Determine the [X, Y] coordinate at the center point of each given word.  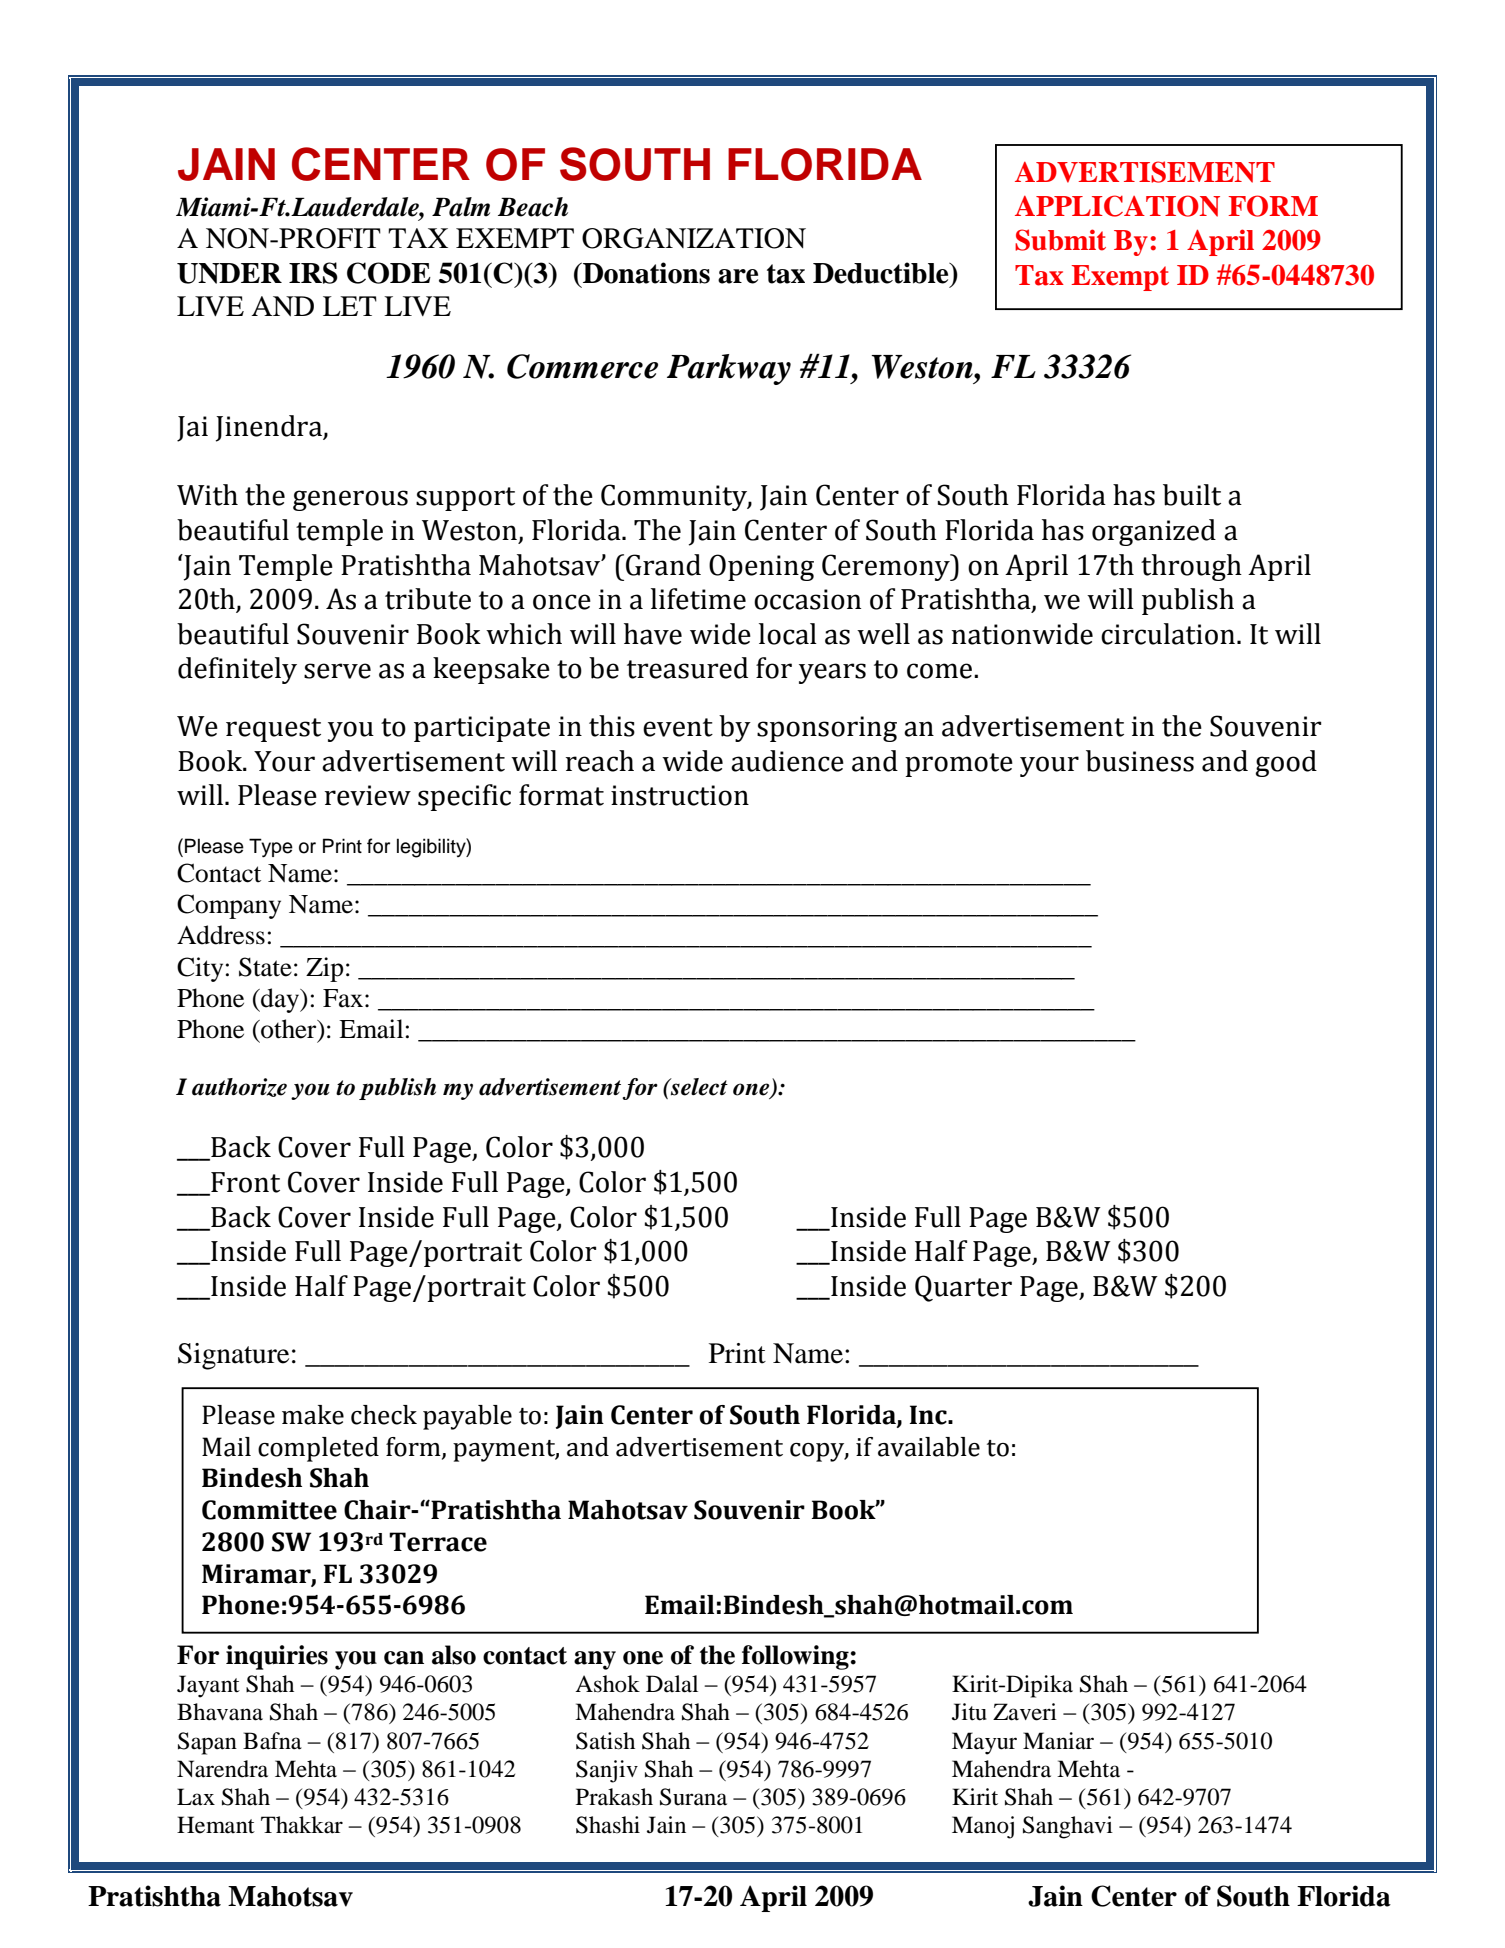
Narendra [222, 1769]
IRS [313, 273]
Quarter [963, 1288]
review [368, 795]
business [1140, 761]
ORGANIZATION [694, 238]
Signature [233, 1356]
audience [787, 761]
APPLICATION [1117, 206]
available [929, 1447]
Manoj [983, 1827]
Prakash [614, 1797]
